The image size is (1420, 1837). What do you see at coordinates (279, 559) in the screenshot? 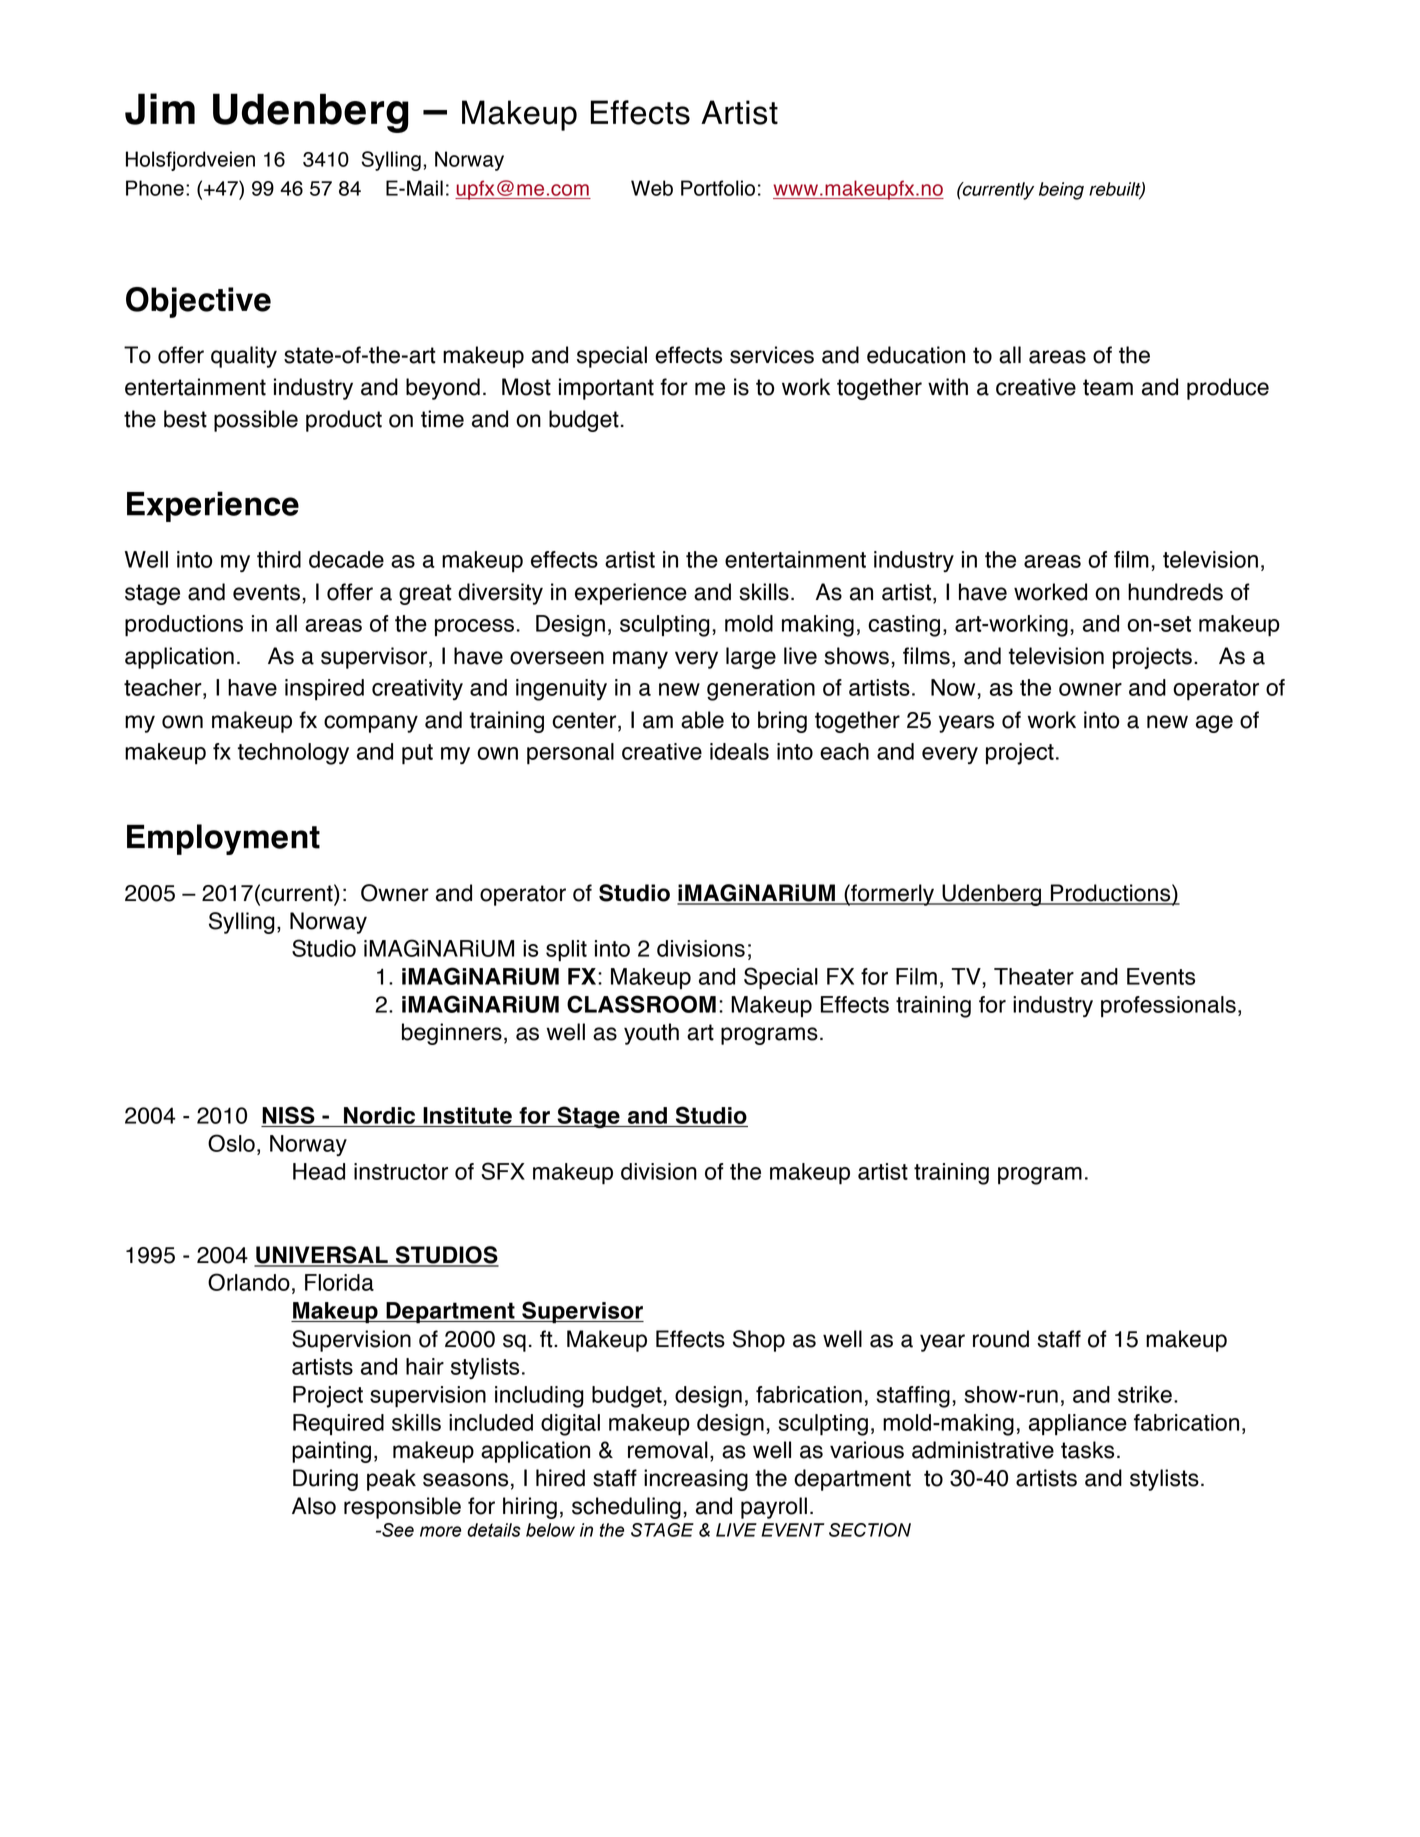
I see `third` at bounding box center [279, 559].
